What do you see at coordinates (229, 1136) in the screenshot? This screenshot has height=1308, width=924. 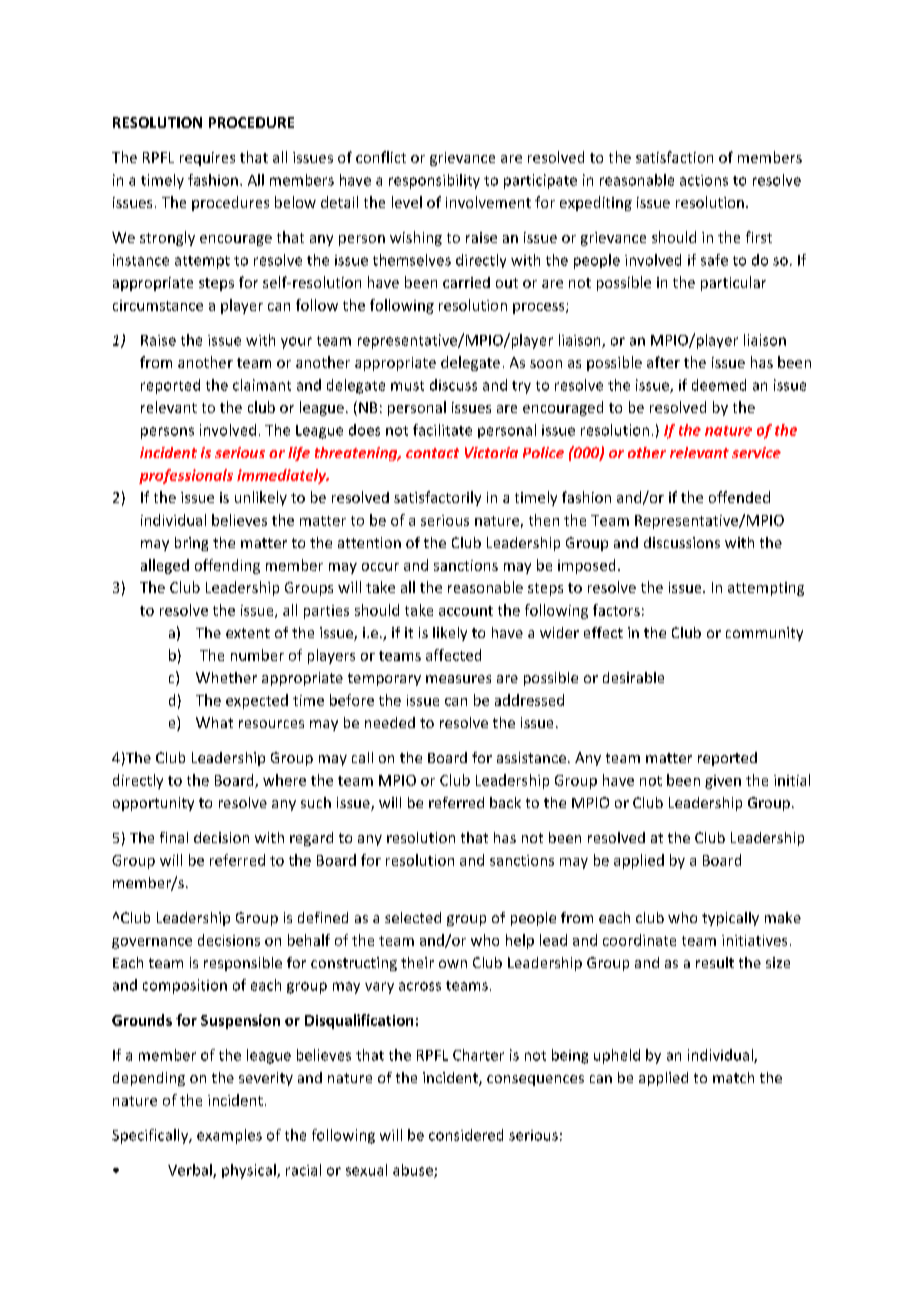 I see `examples` at bounding box center [229, 1136].
